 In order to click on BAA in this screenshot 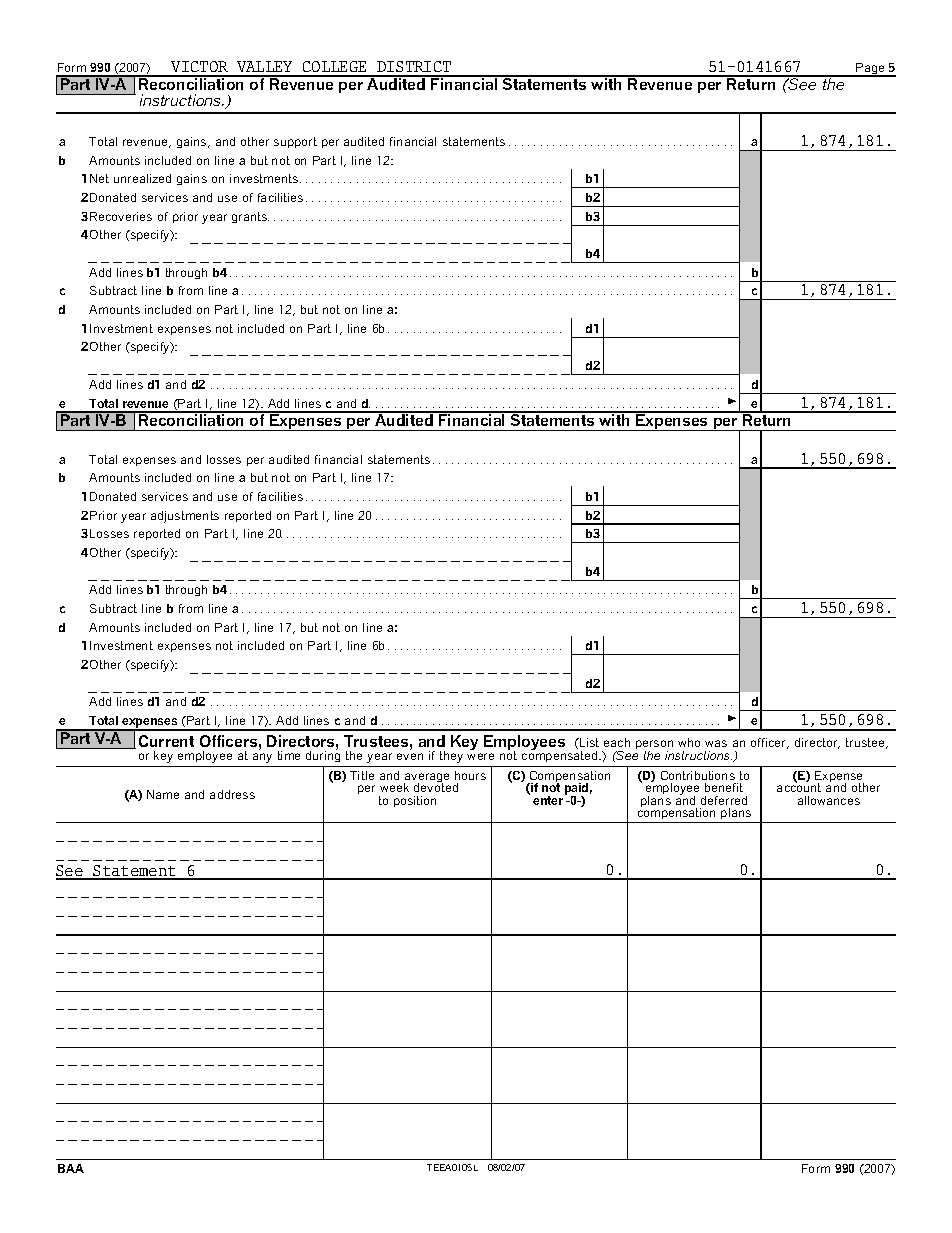, I will do `click(71, 1168)`.
